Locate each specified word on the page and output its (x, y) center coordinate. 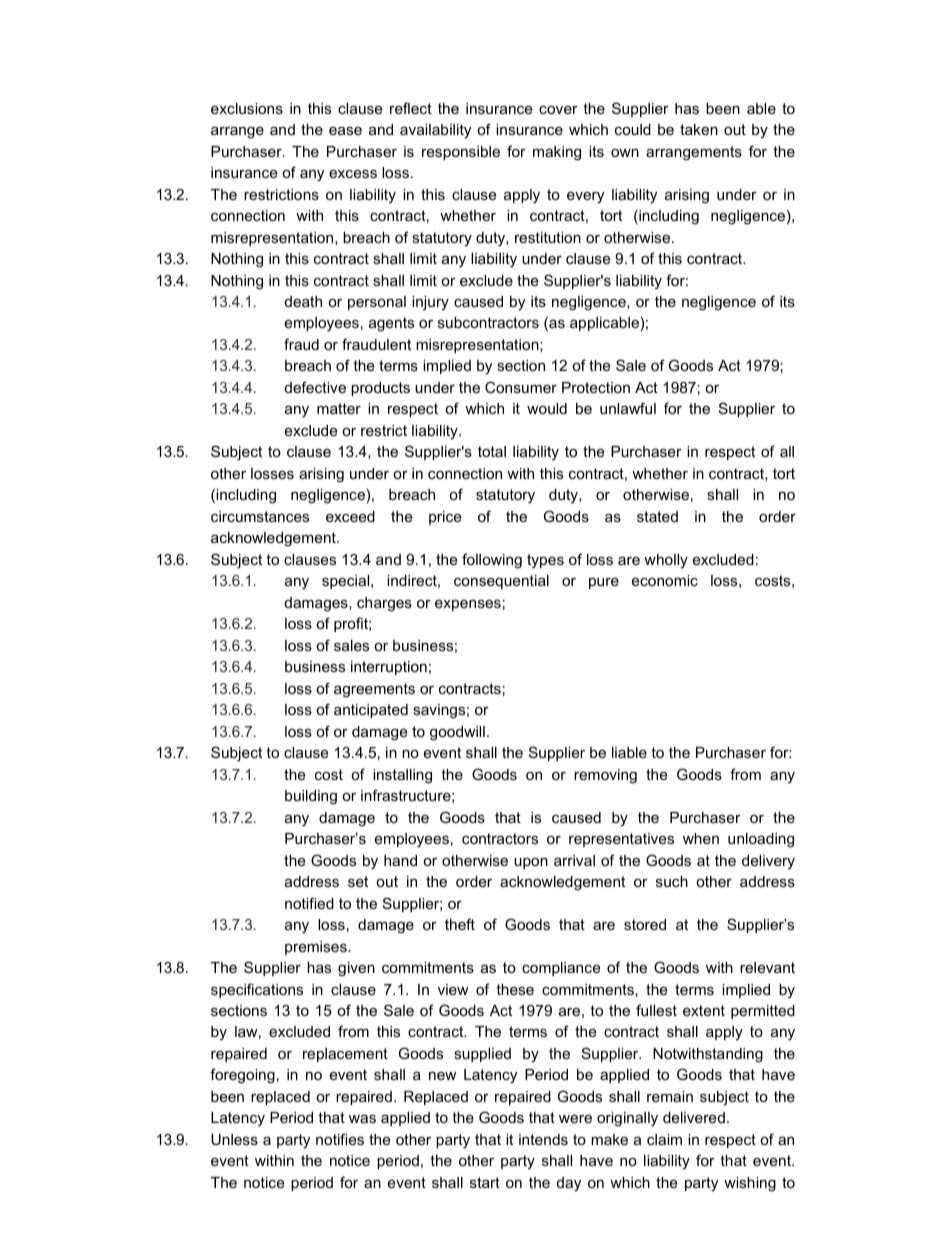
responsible (461, 153)
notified (309, 903)
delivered (694, 1117)
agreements (374, 690)
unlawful (628, 408)
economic (665, 580)
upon (531, 863)
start (485, 1182)
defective (315, 387)
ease (345, 130)
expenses (468, 605)
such (672, 881)
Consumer (521, 387)
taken (699, 129)
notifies (340, 1139)
